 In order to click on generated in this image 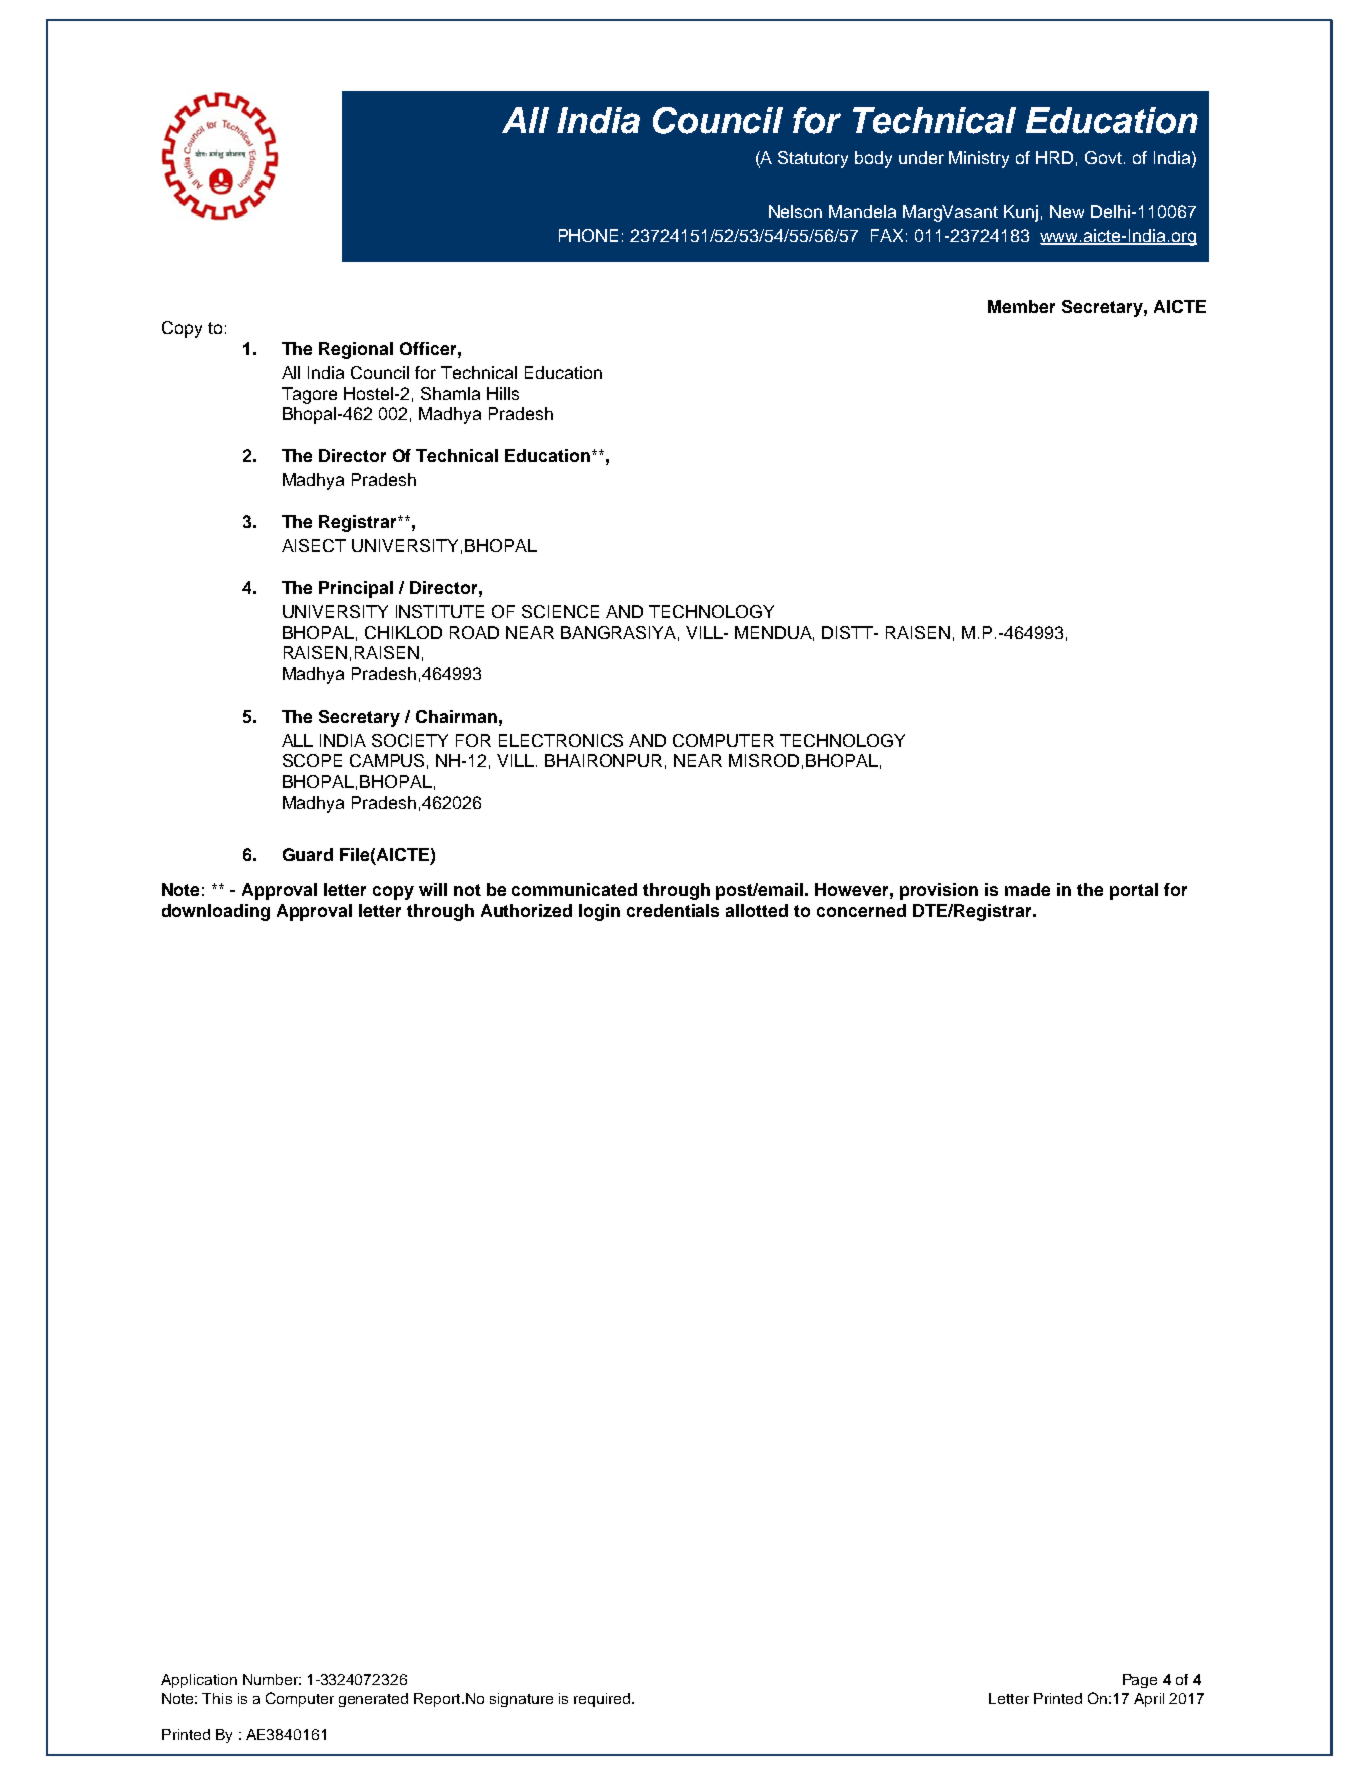, I will do `click(373, 1700)`.
